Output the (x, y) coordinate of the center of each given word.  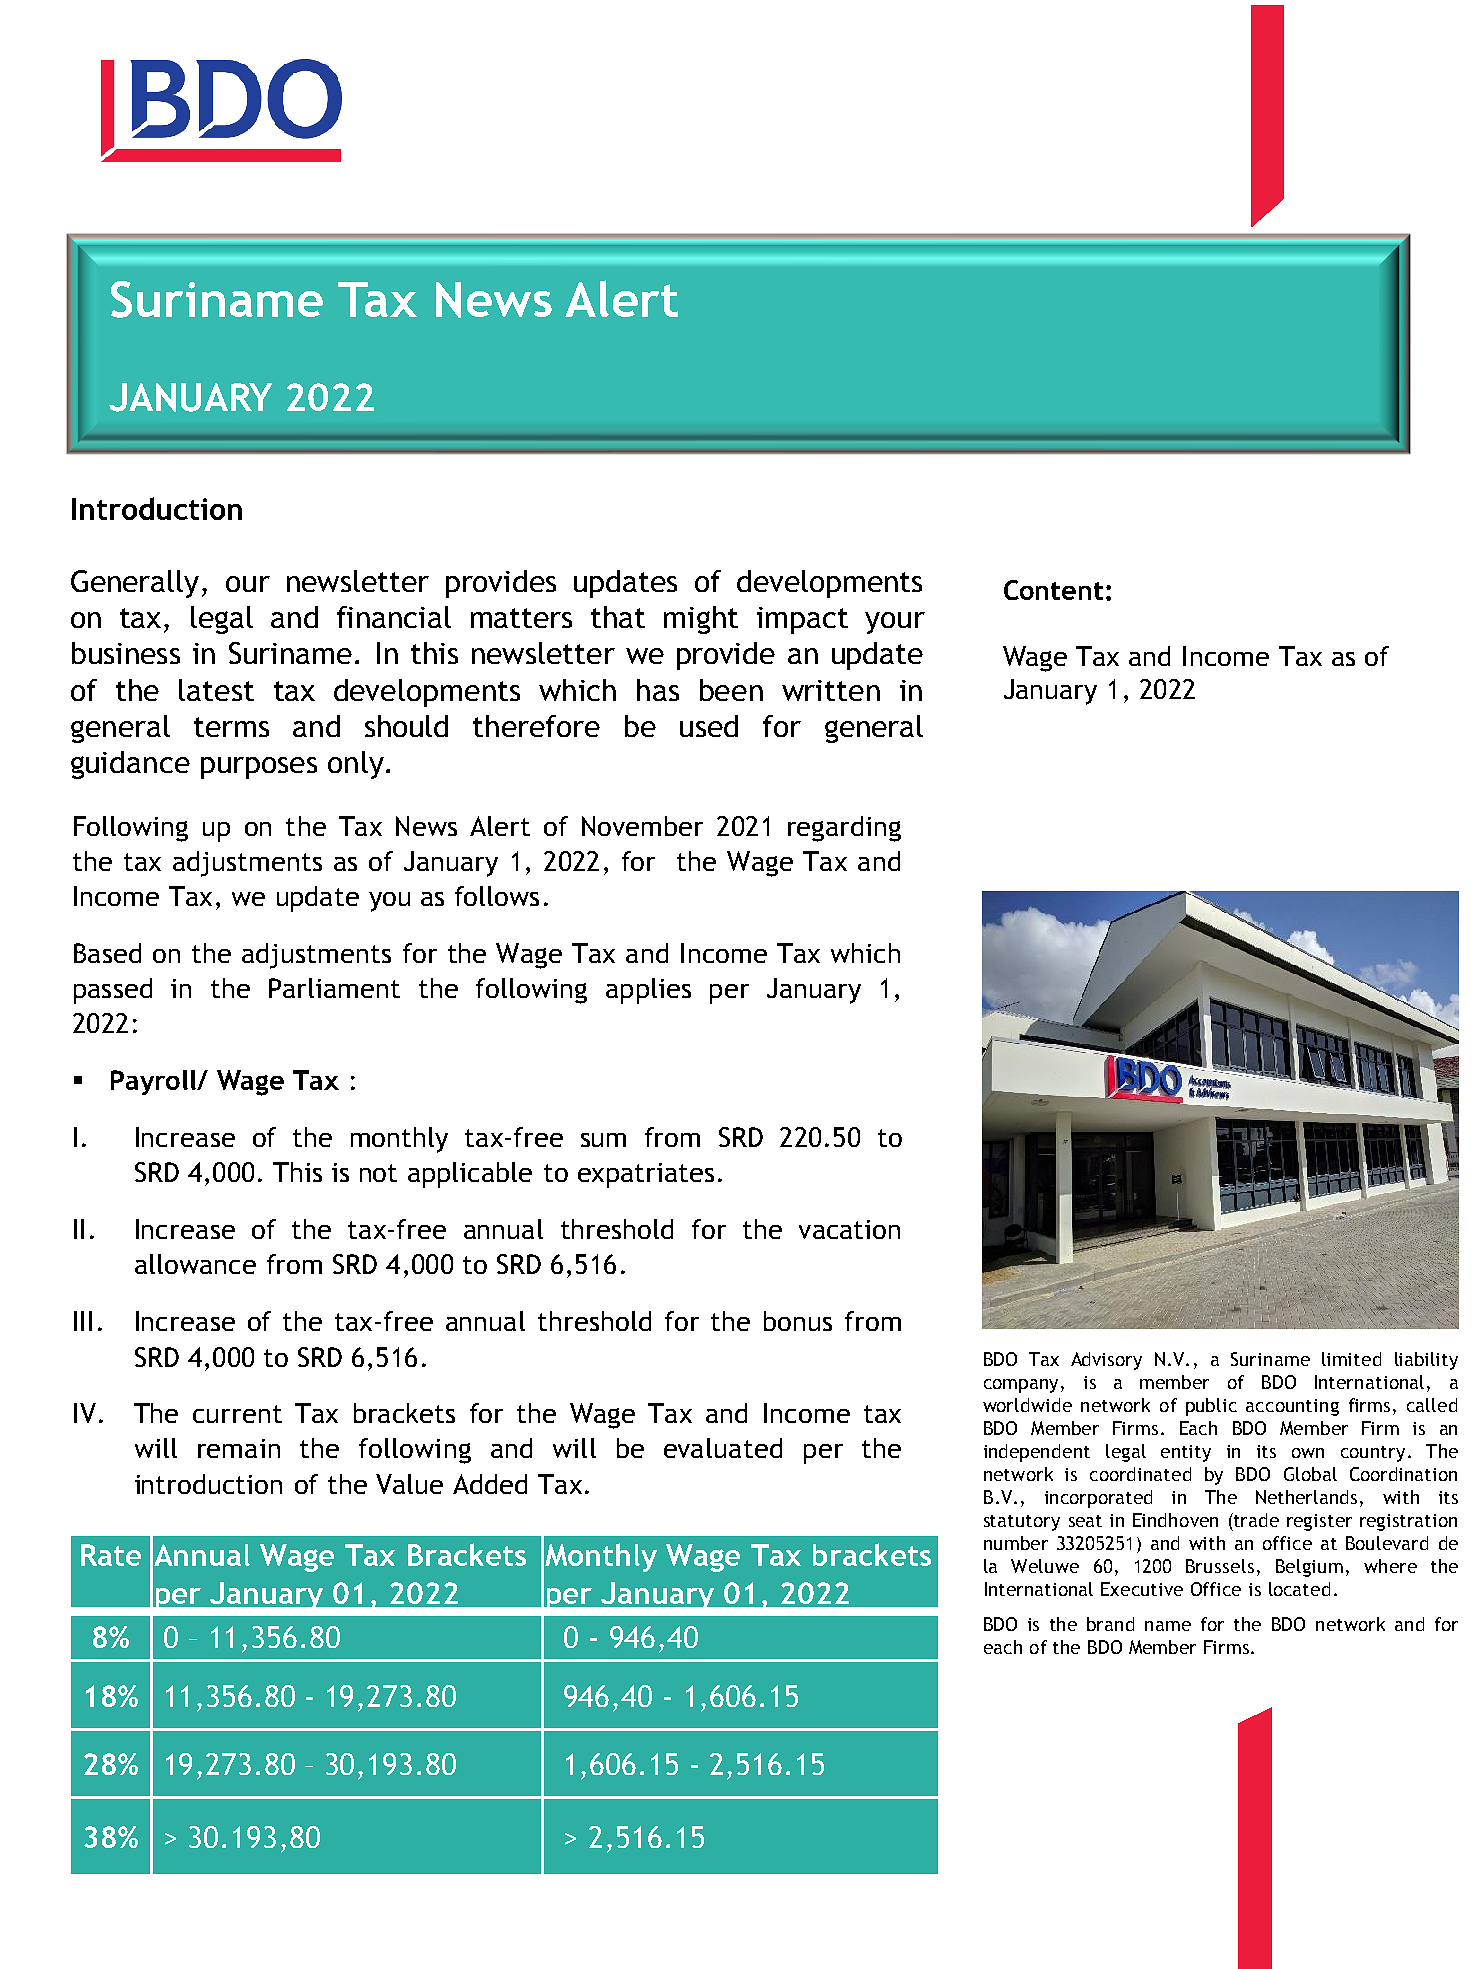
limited (1351, 1359)
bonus (798, 1321)
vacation (849, 1229)
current (237, 1414)
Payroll (154, 1082)
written (831, 690)
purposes (259, 768)
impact (802, 620)
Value (409, 1484)
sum (603, 1140)
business (126, 653)
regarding (844, 829)
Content (1053, 590)
